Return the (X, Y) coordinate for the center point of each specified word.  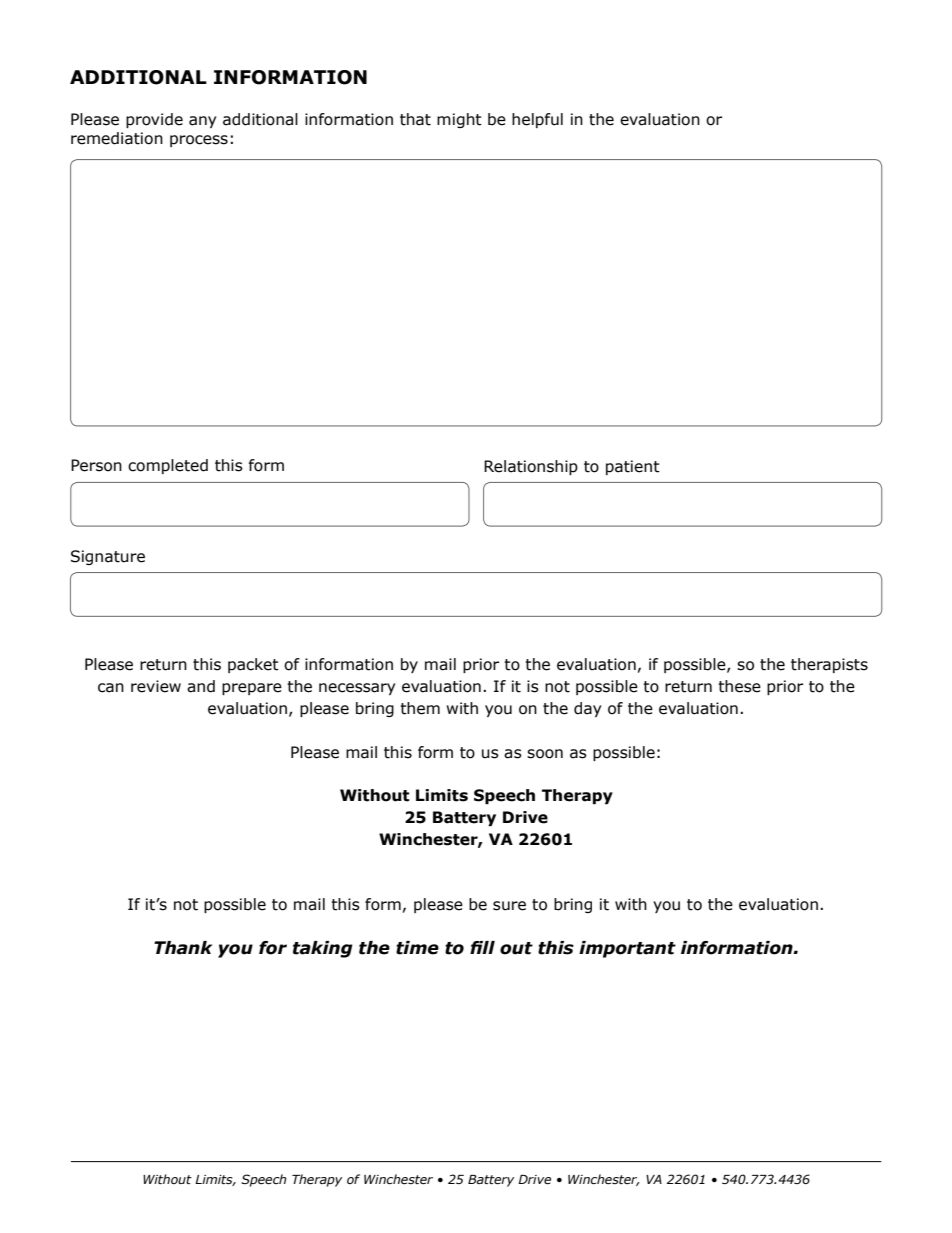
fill (482, 947)
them (420, 708)
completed (168, 466)
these (739, 686)
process (199, 141)
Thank (183, 948)
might (459, 120)
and (201, 686)
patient (633, 467)
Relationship (531, 467)
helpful (537, 120)
